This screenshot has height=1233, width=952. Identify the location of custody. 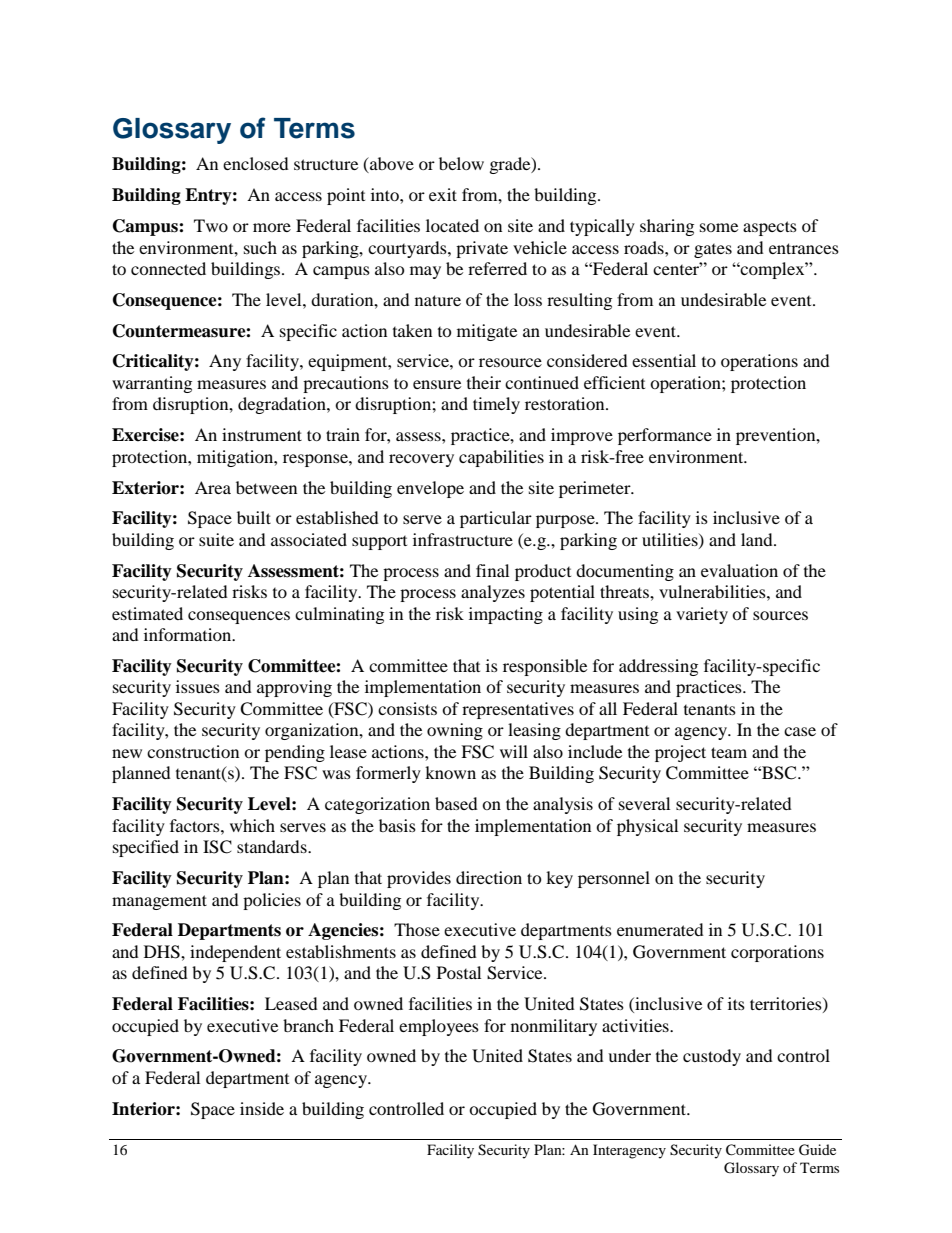
(712, 1057).
